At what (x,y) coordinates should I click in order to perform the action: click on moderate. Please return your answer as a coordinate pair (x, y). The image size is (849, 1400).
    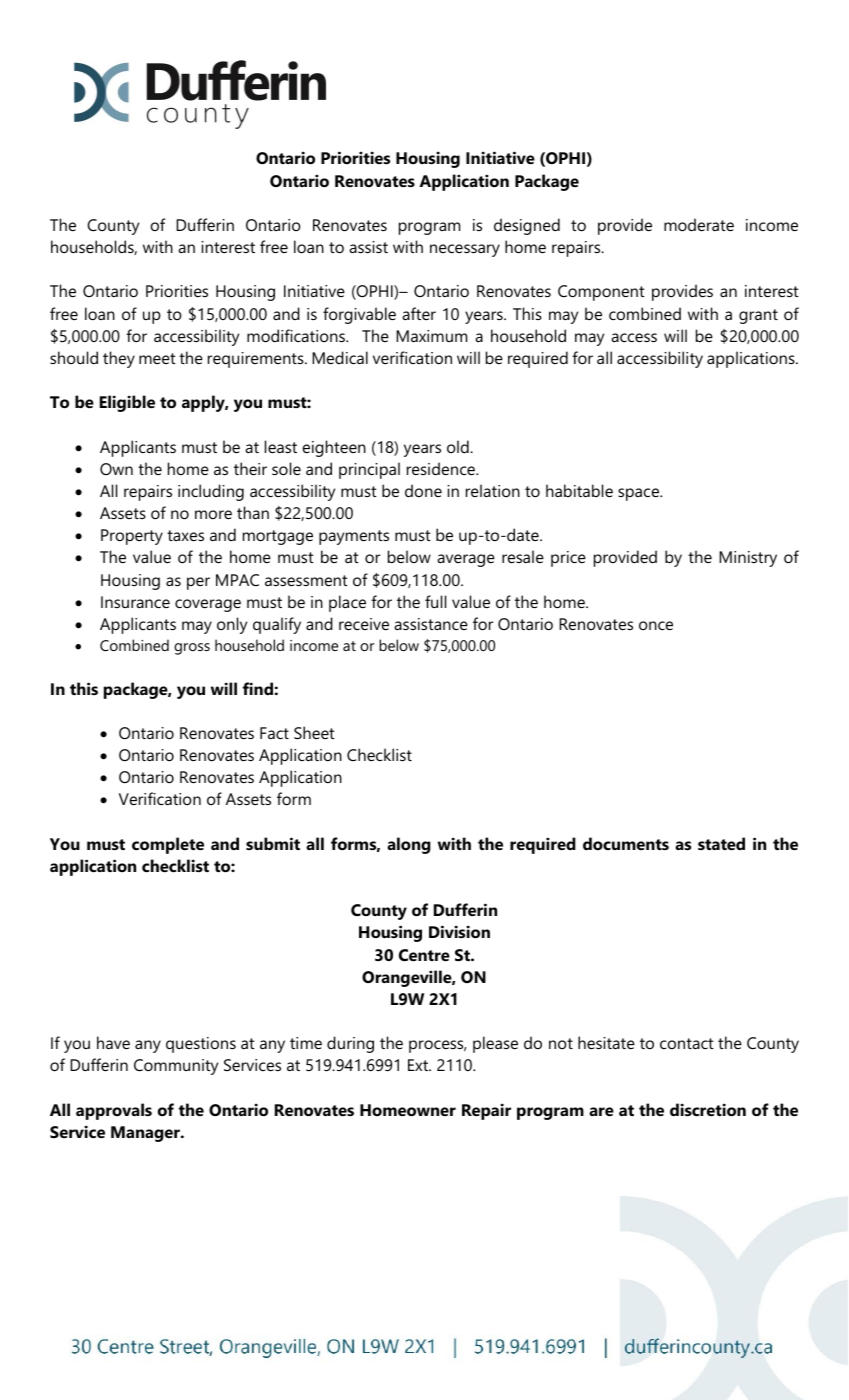
    Looking at the image, I should click on (699, 224).
